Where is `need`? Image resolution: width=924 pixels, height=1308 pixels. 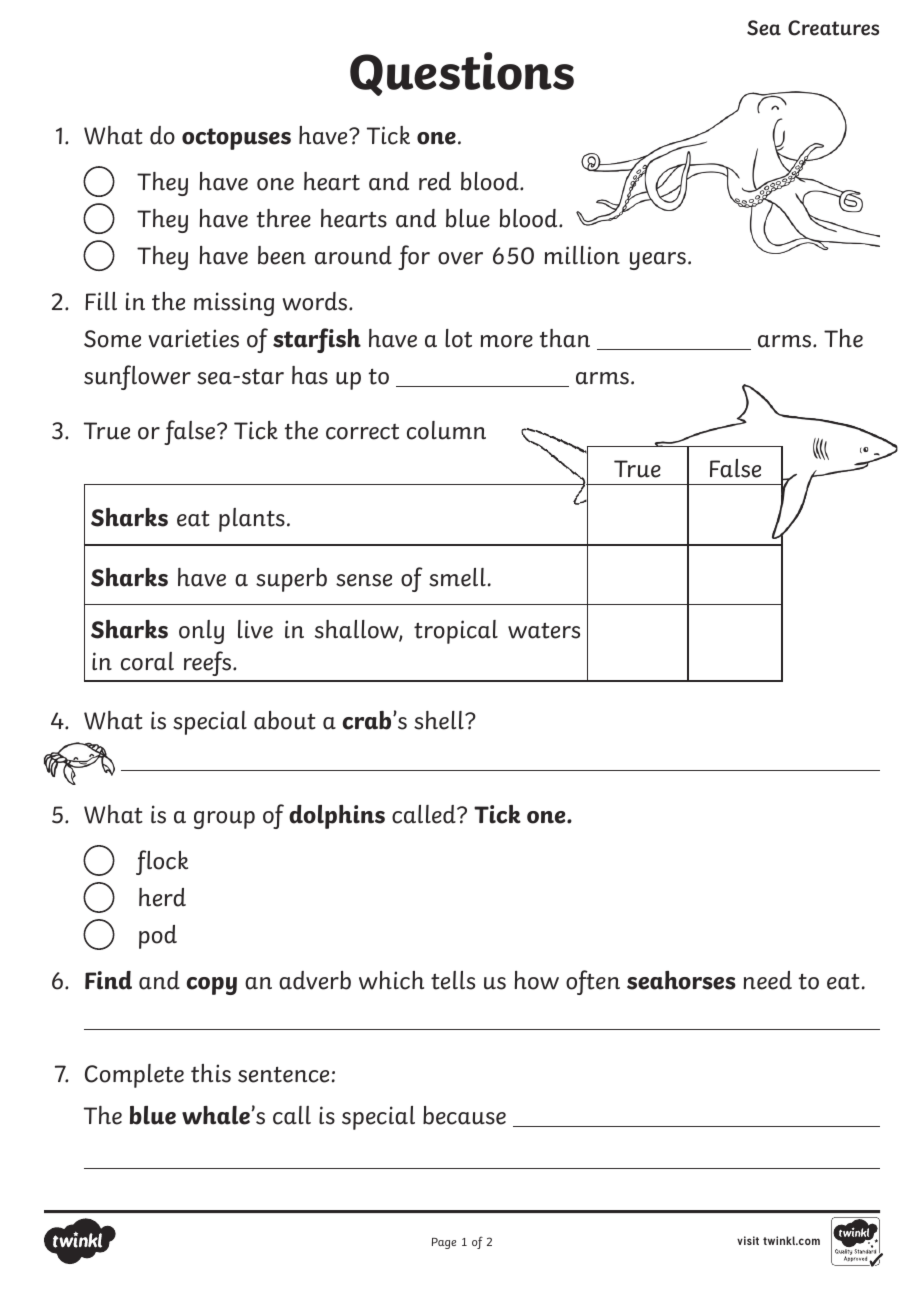
need is located at coordinates (768, 980).
